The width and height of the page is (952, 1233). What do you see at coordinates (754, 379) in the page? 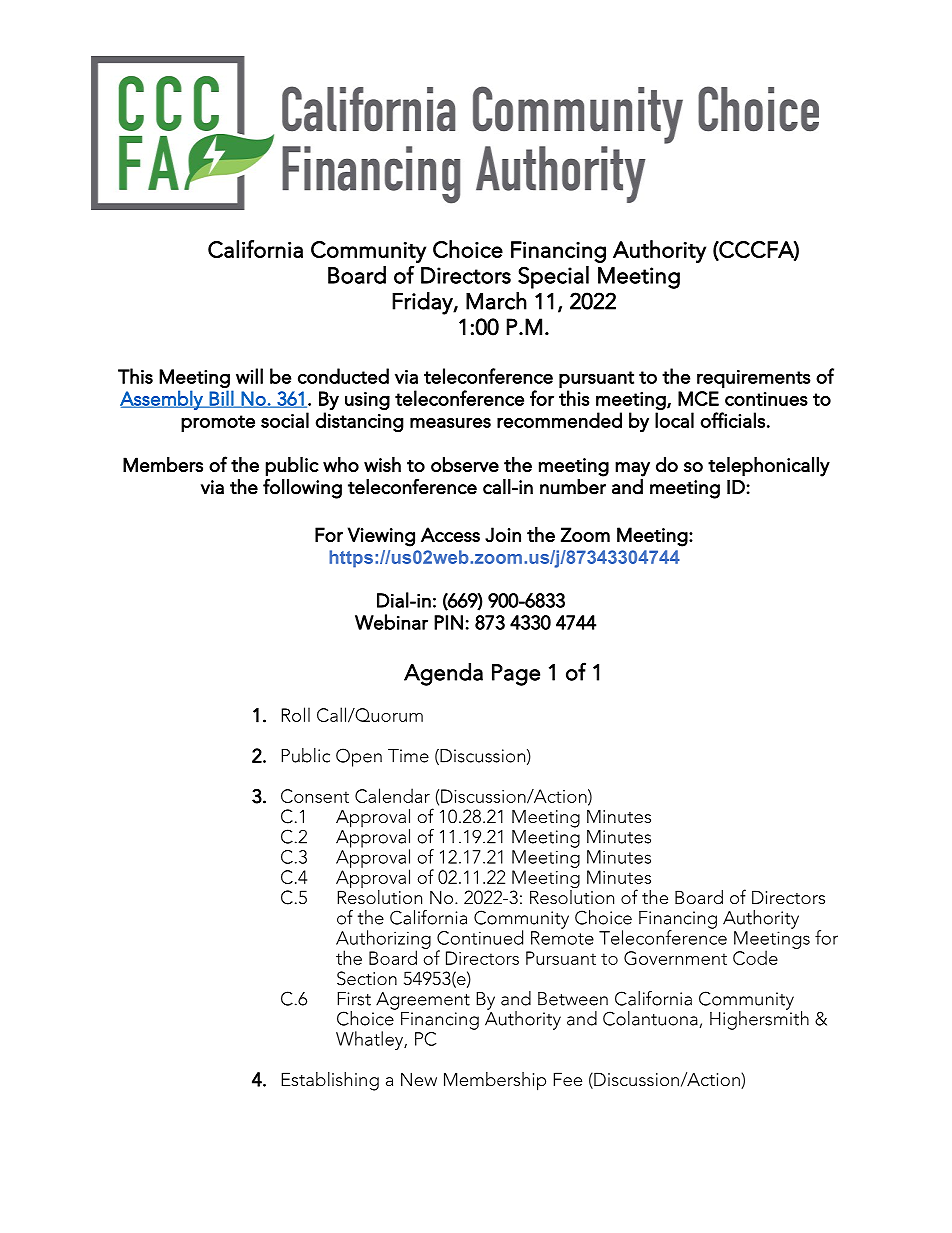
I see `requirements` at bounding box center [754, 379].
